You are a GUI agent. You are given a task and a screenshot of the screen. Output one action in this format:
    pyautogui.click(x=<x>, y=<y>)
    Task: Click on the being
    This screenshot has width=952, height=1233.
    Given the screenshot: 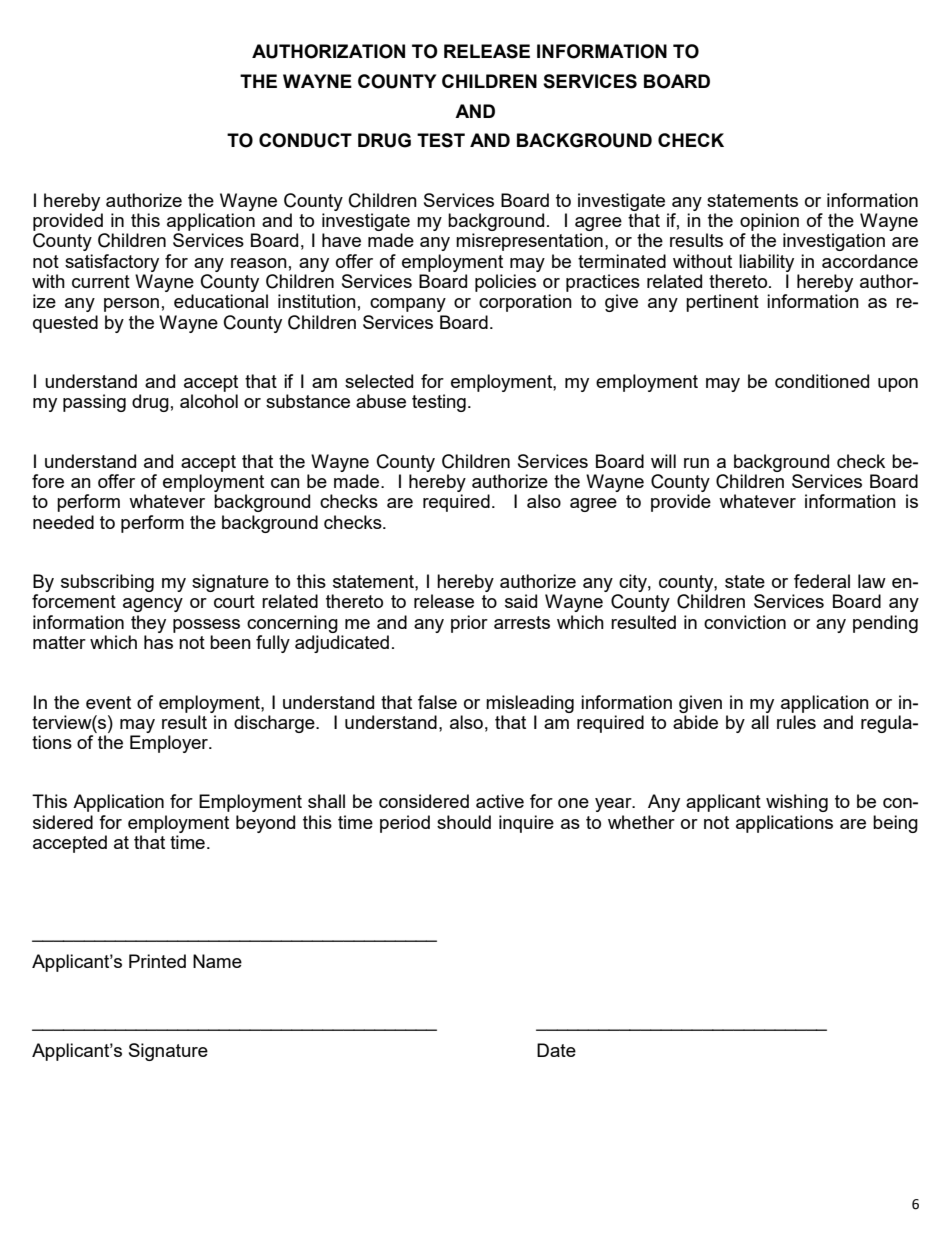 What is the action you would take?
    pyautogui.click(x=895, y=824)
